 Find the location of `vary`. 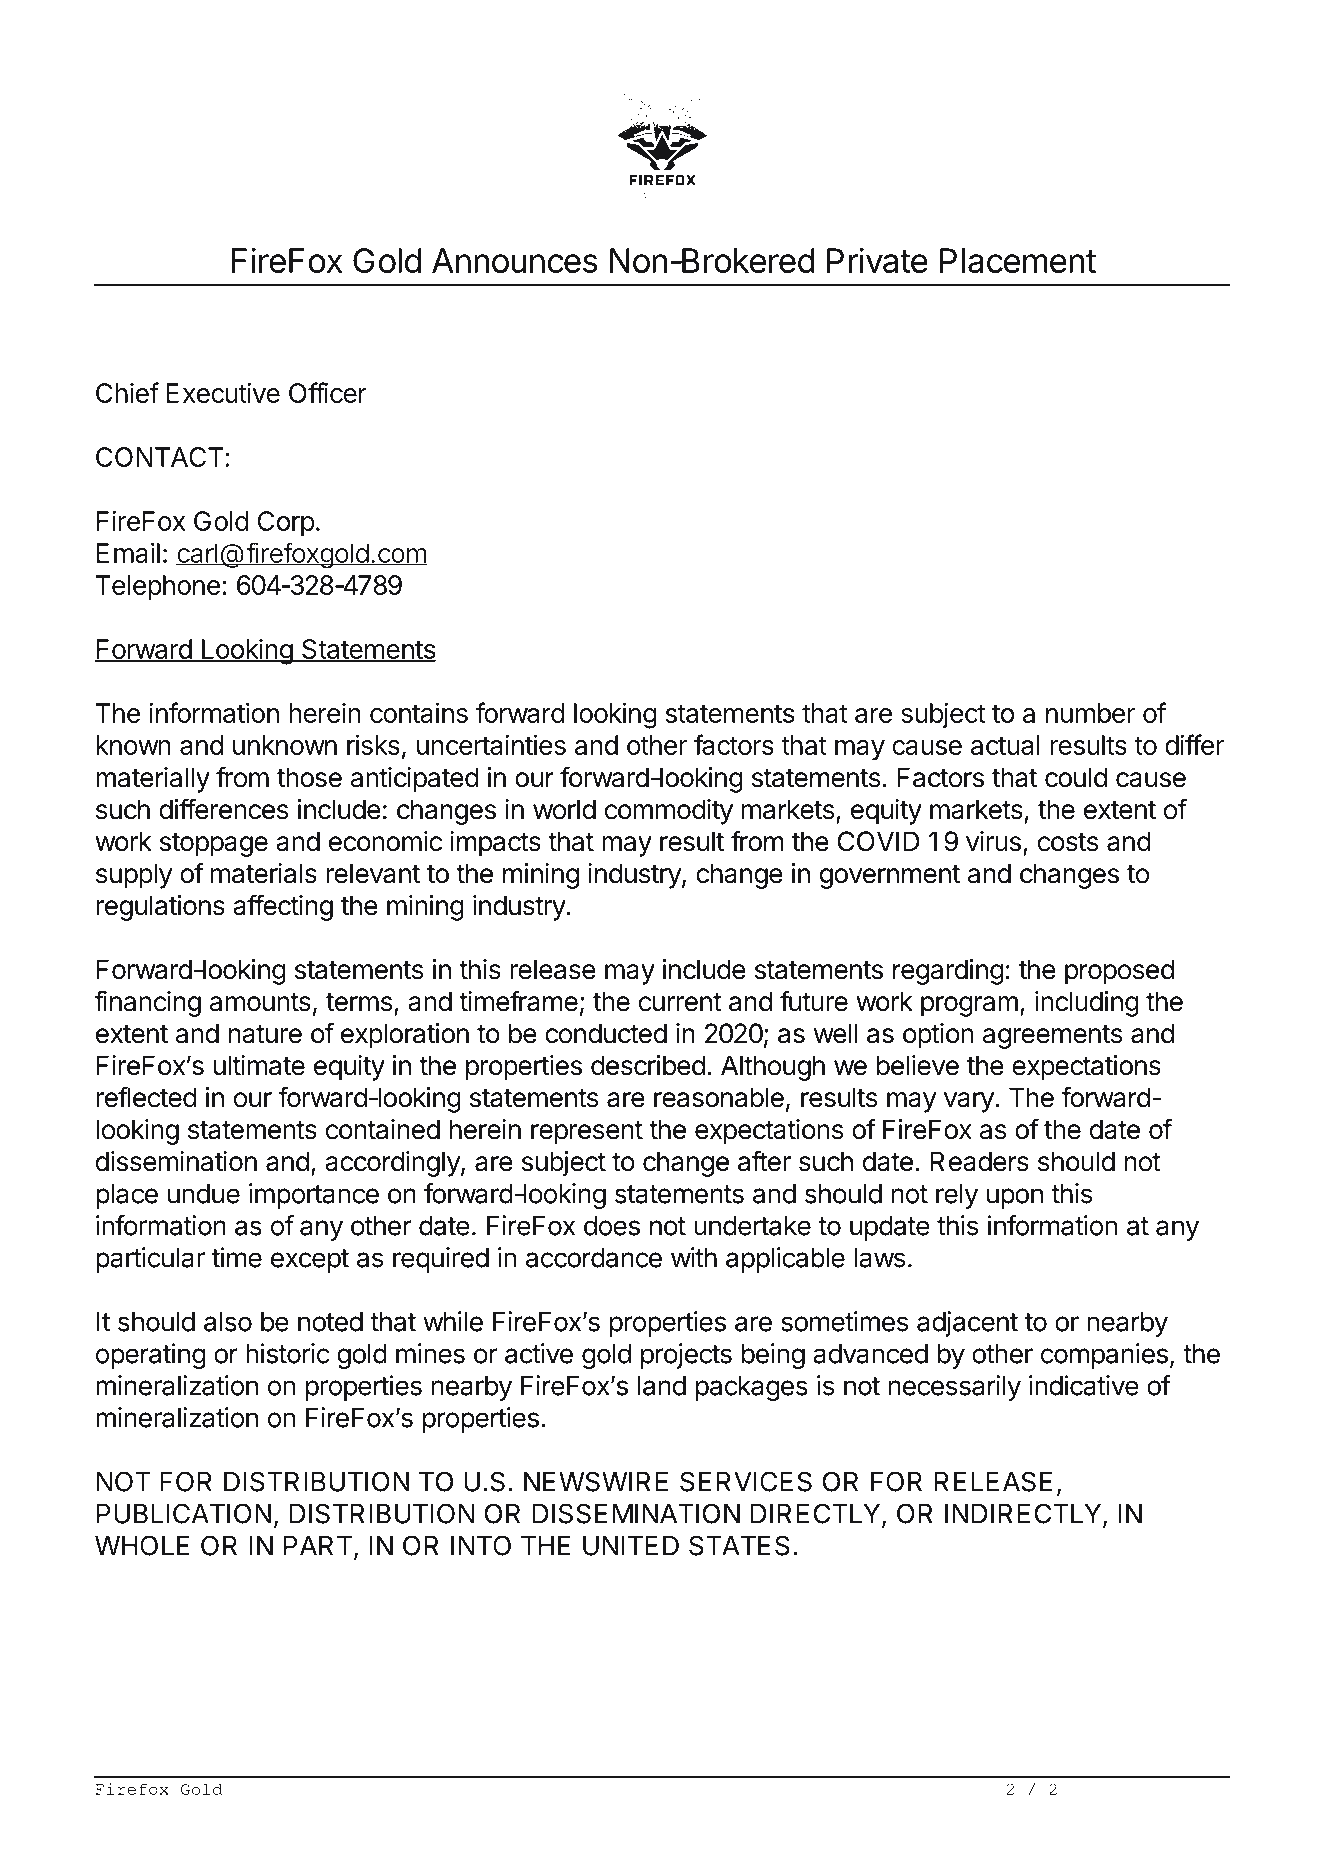

vary is located at coordinates (970, 1102).
